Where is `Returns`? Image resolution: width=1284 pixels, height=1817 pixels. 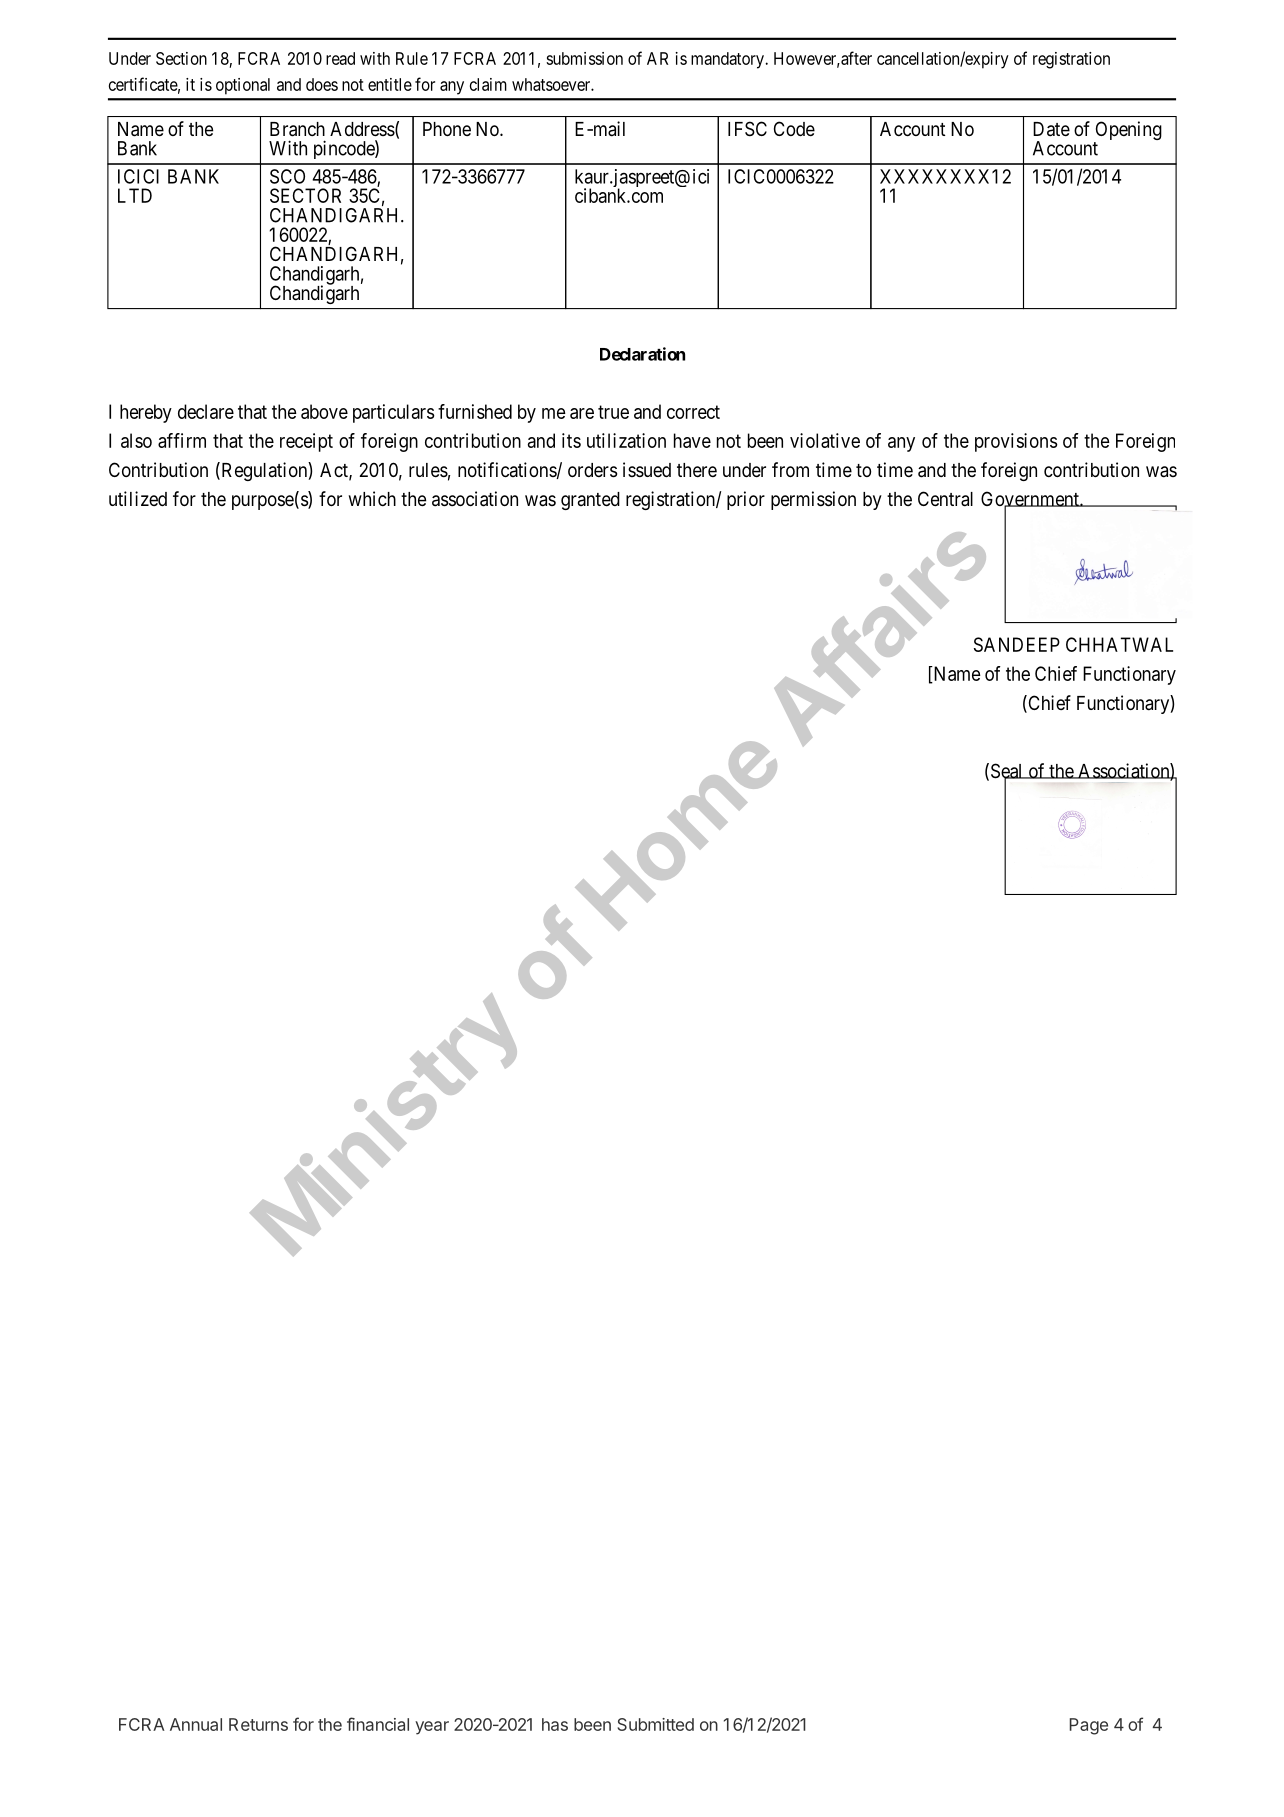
Returns is located at coordinates (258, 1724).
